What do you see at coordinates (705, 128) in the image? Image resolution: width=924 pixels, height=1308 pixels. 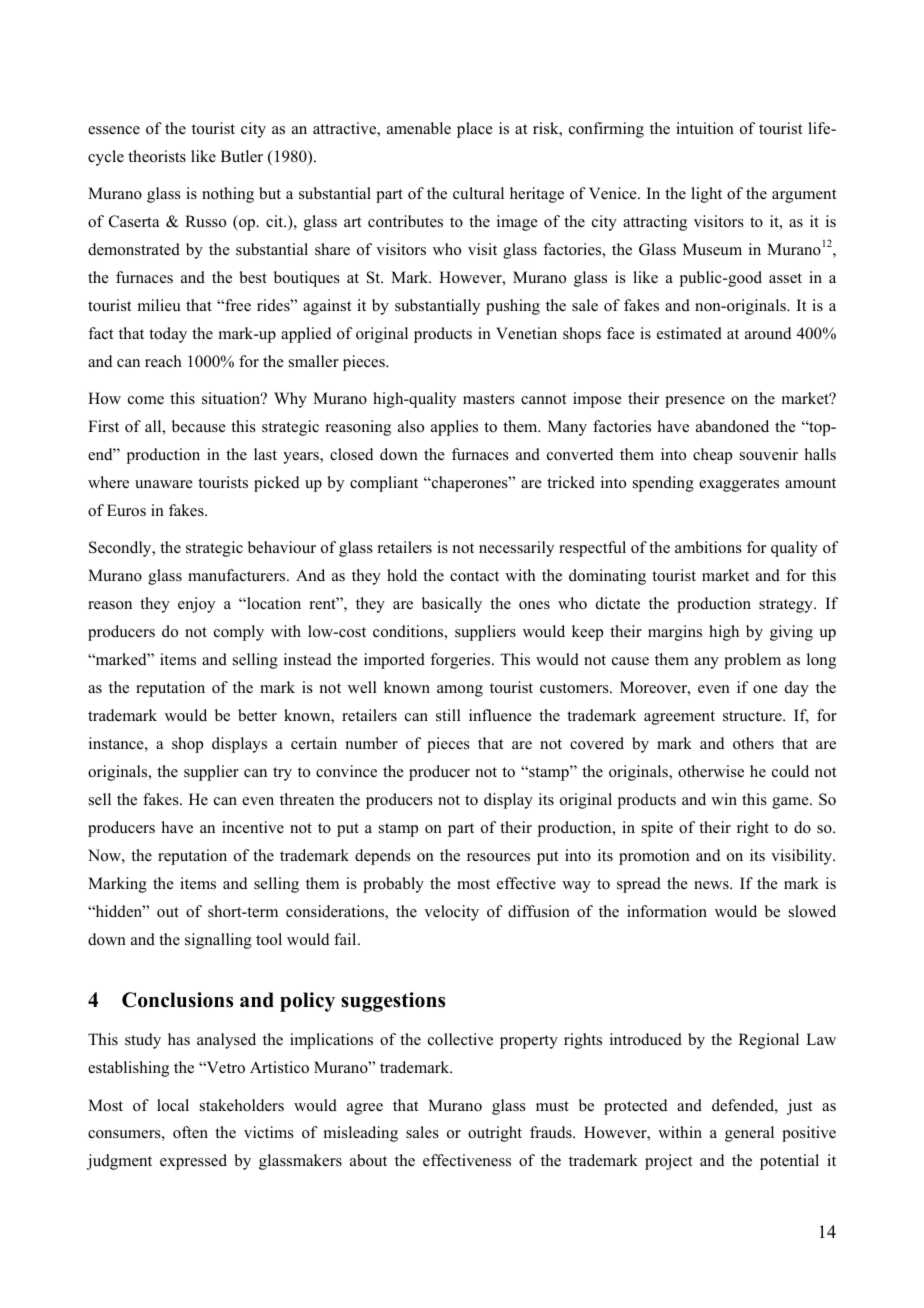 I see `intuition` at bounding box center [705, 128].
